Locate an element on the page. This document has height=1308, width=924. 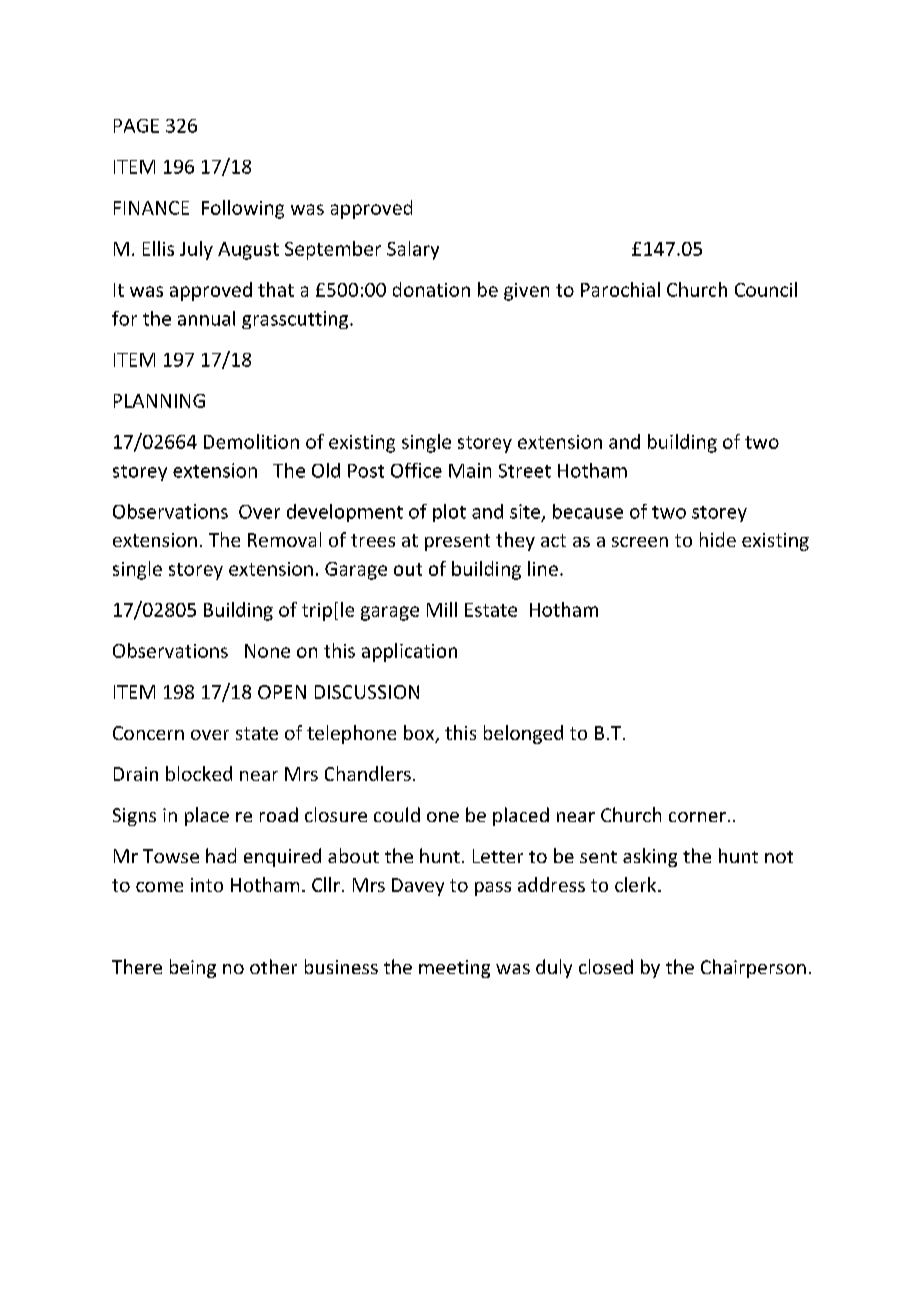
blocked is located at coordinates (199, 773).
